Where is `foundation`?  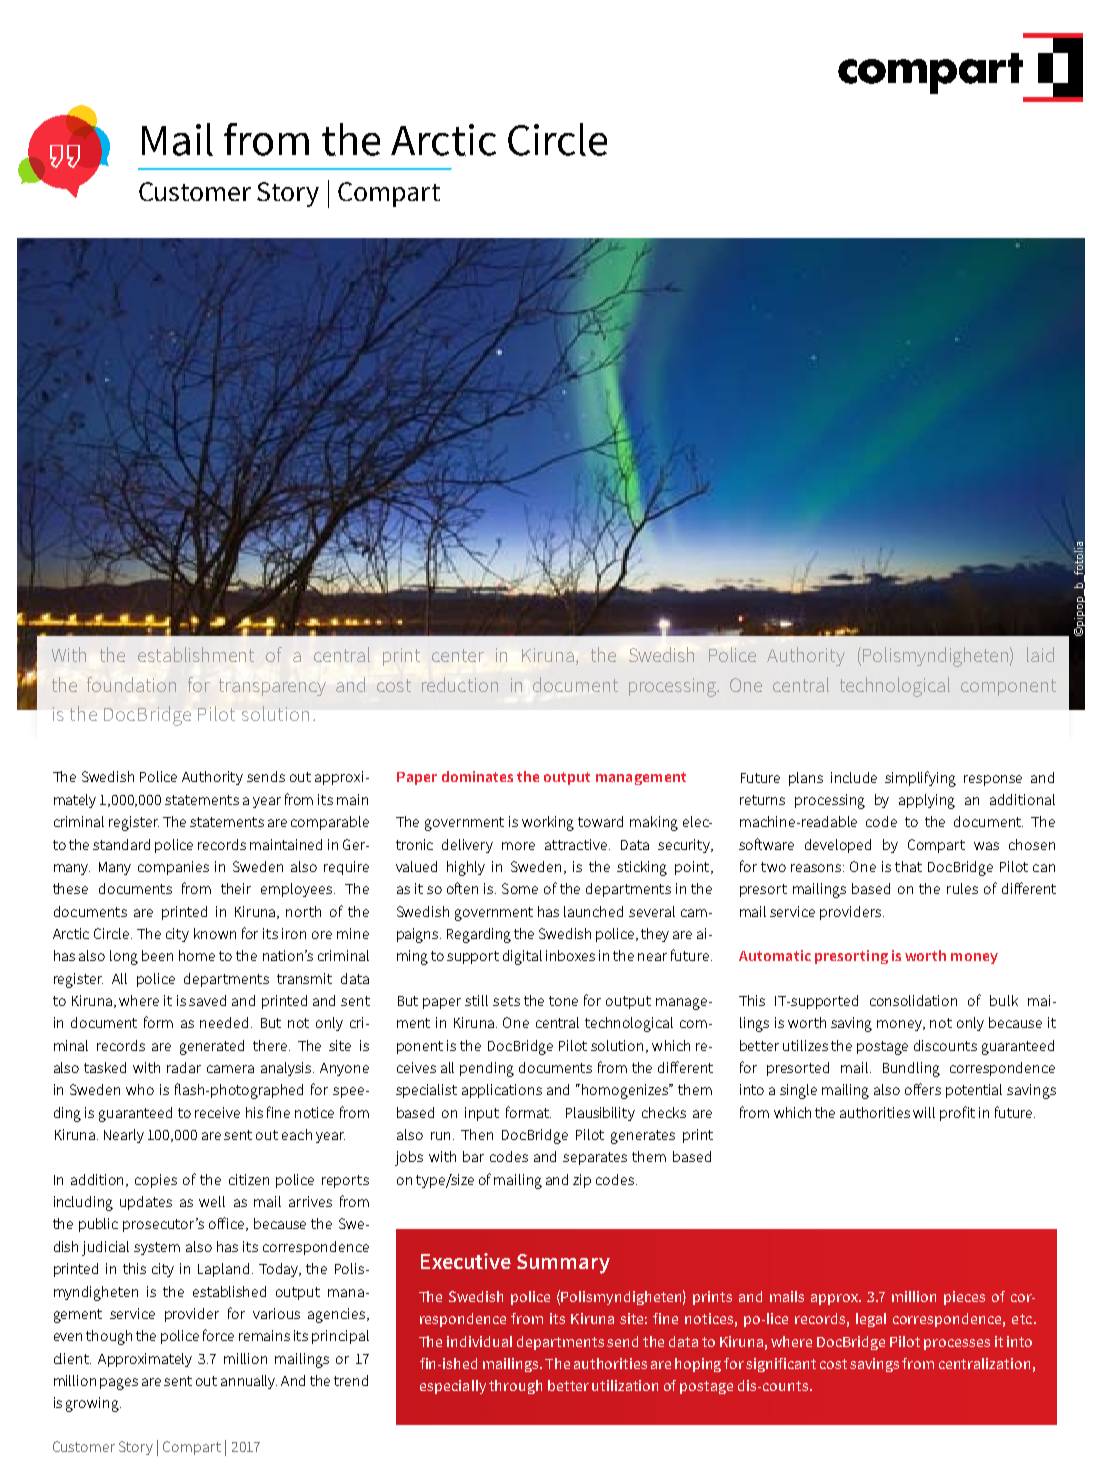
foundation is located at coordinates (131, 684).
